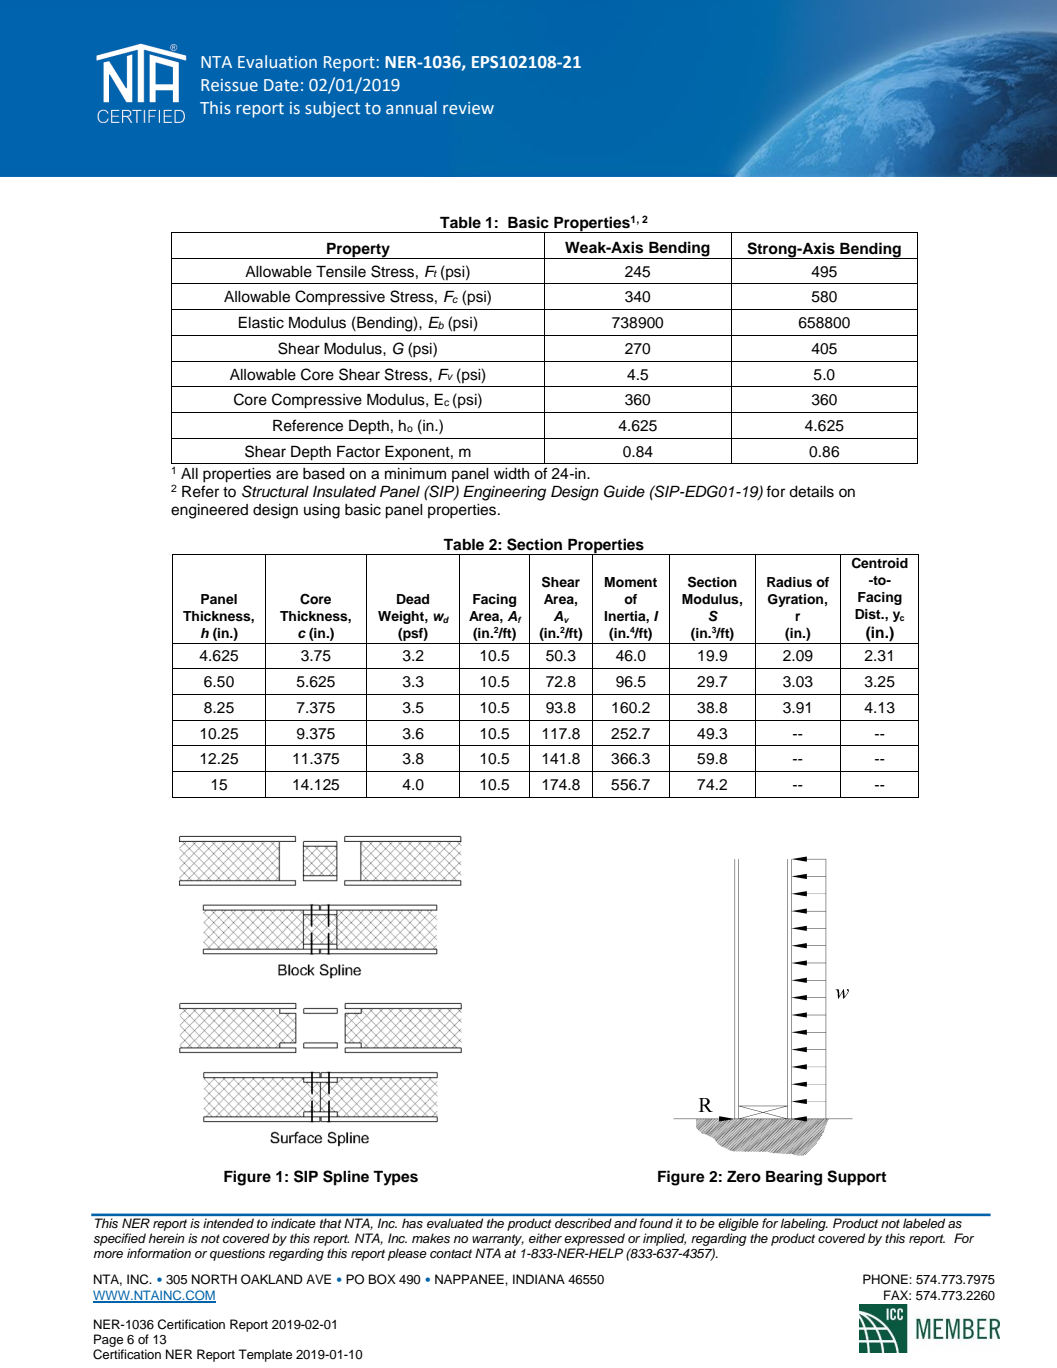  I want to click on Spline, so click(346, 1178).
